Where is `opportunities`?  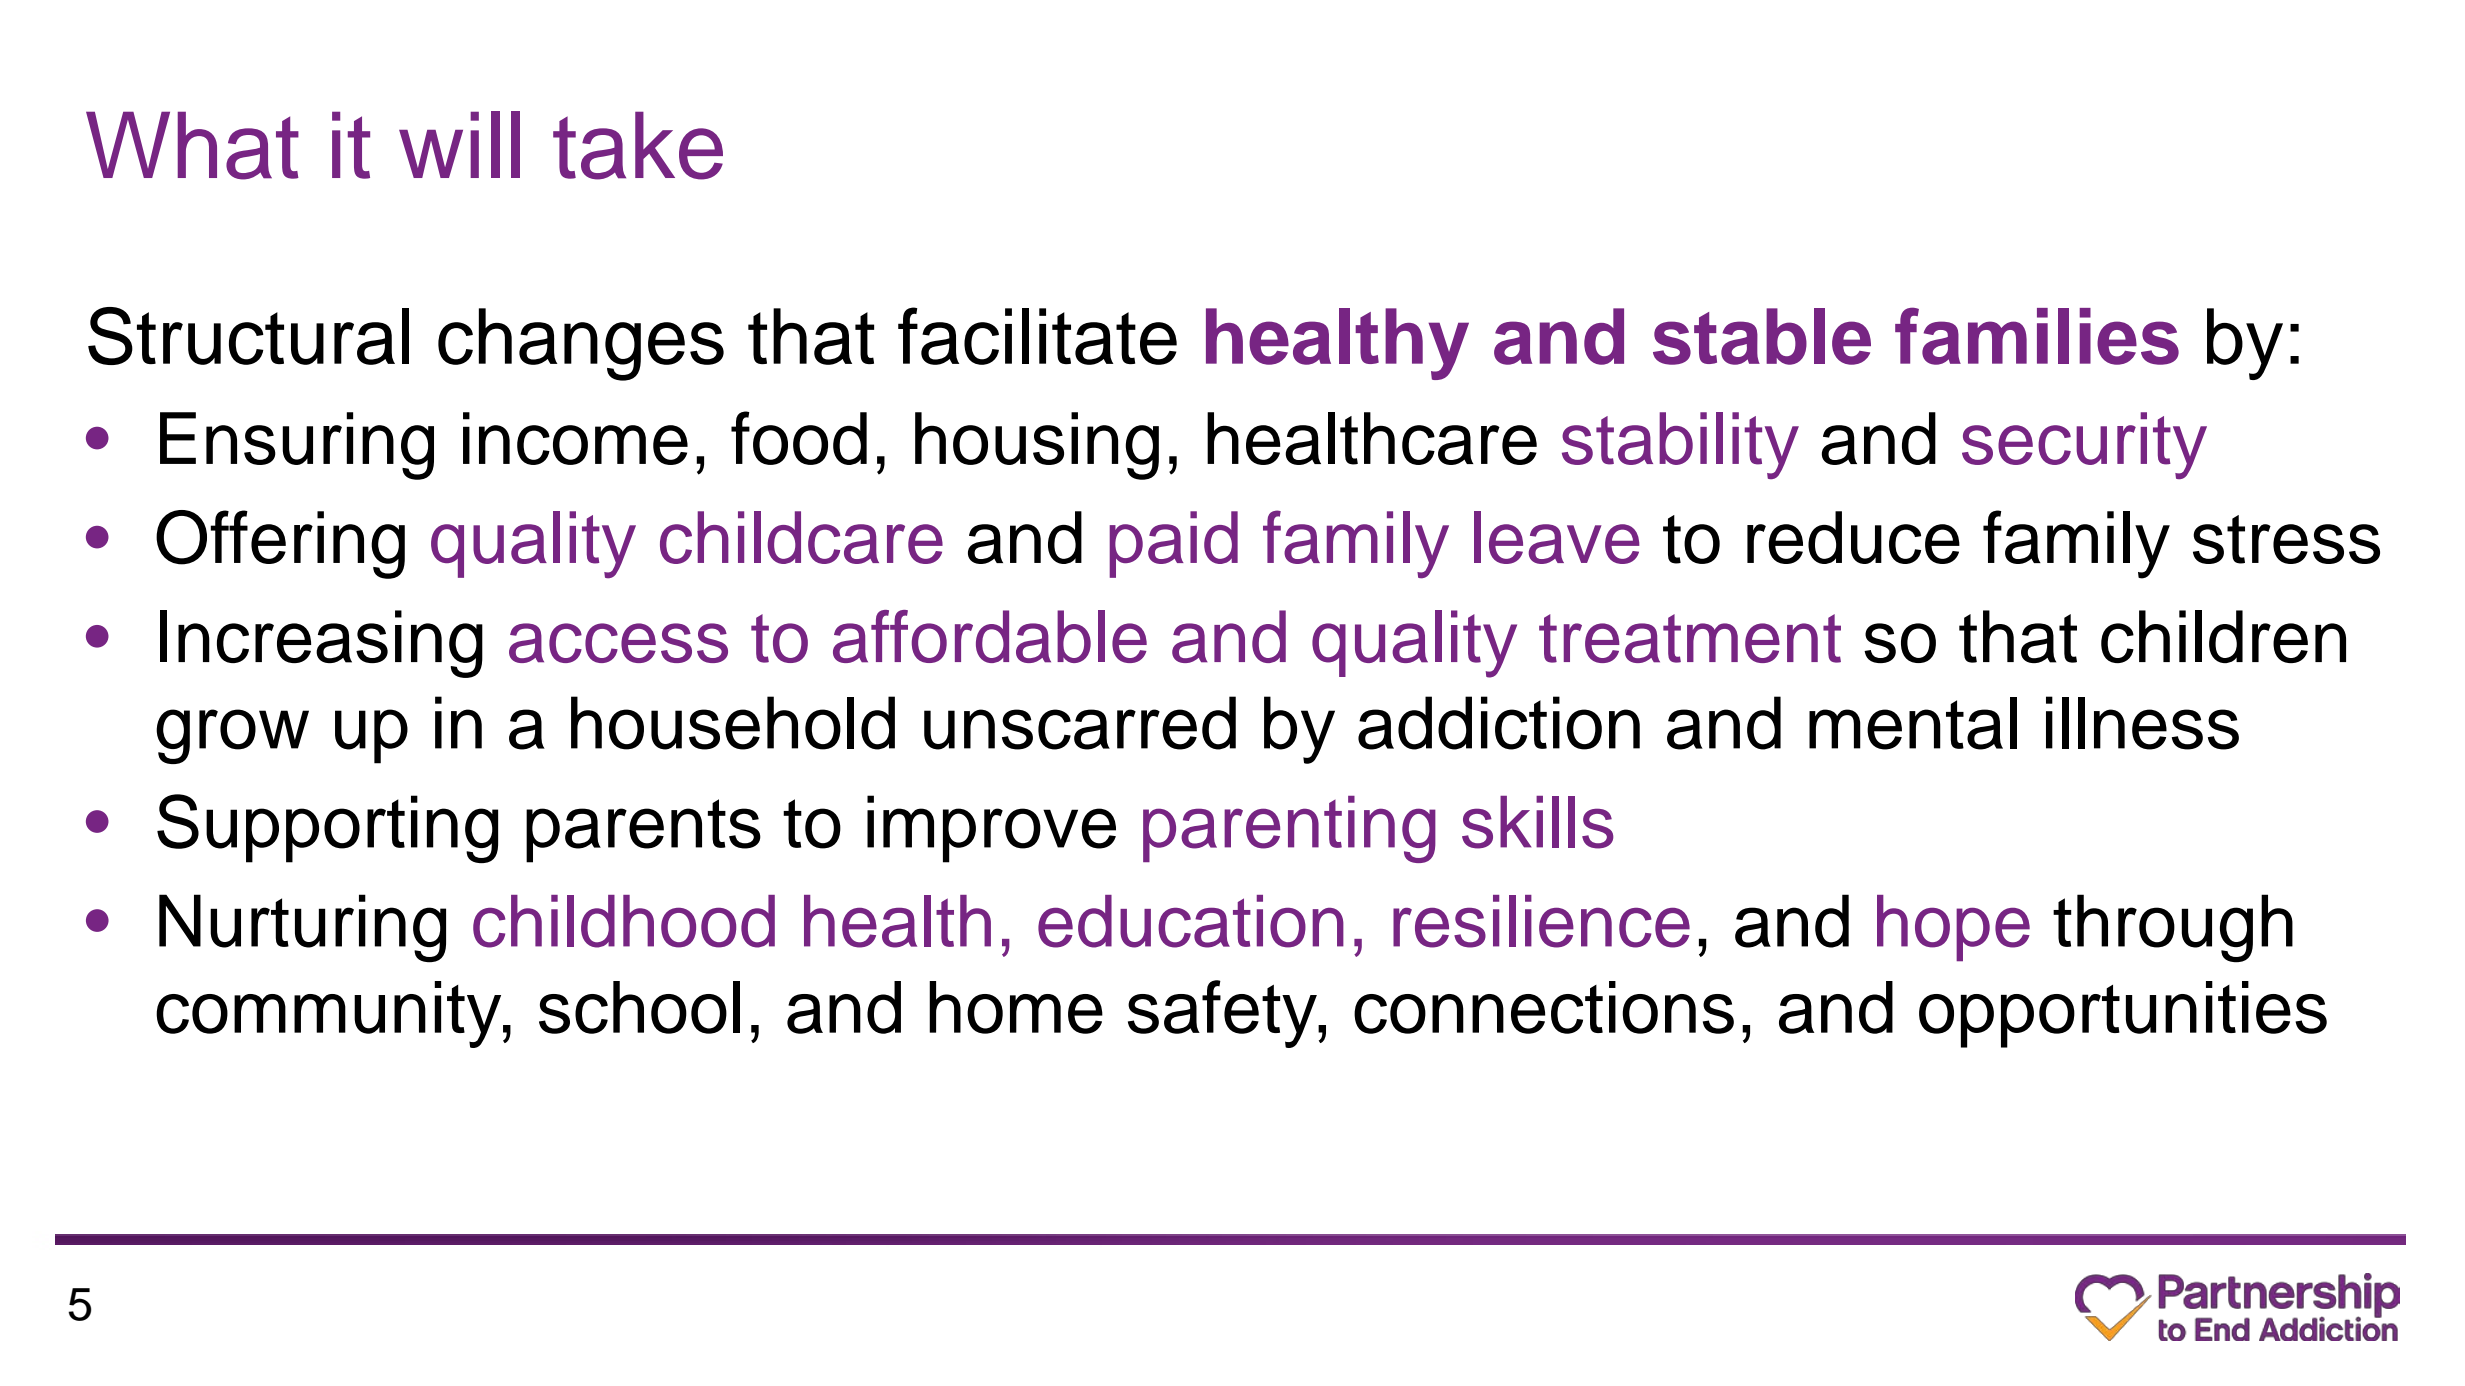 opportunities is located at coordinates (2123, 1014).
